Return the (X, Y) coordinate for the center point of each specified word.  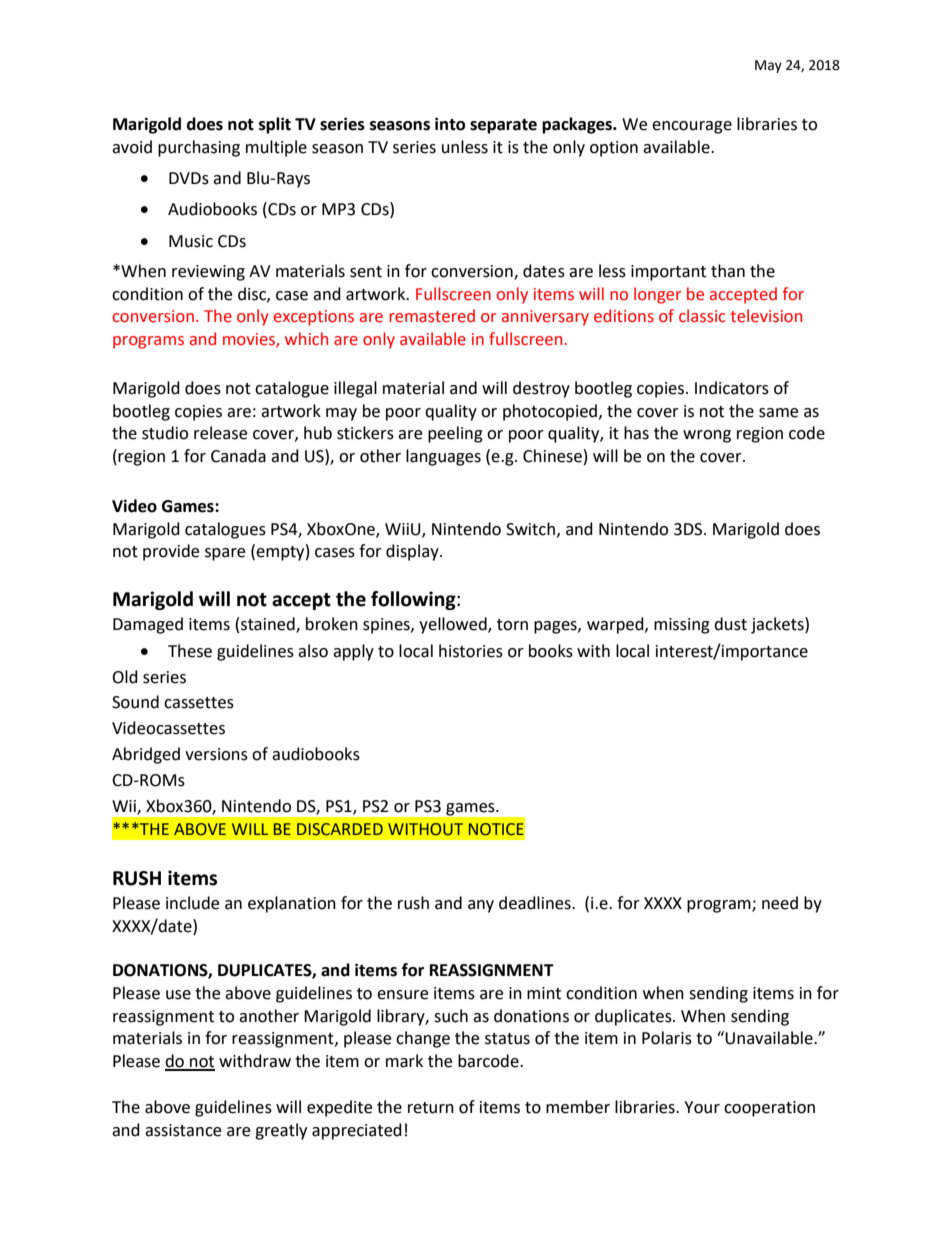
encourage (692, 127)
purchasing (199, 148)
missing (682, 626)
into (450, 124)
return (431, 1108)
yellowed (454, 625)
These (190, 651)
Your (702, 1107)
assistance (183, 1130)
